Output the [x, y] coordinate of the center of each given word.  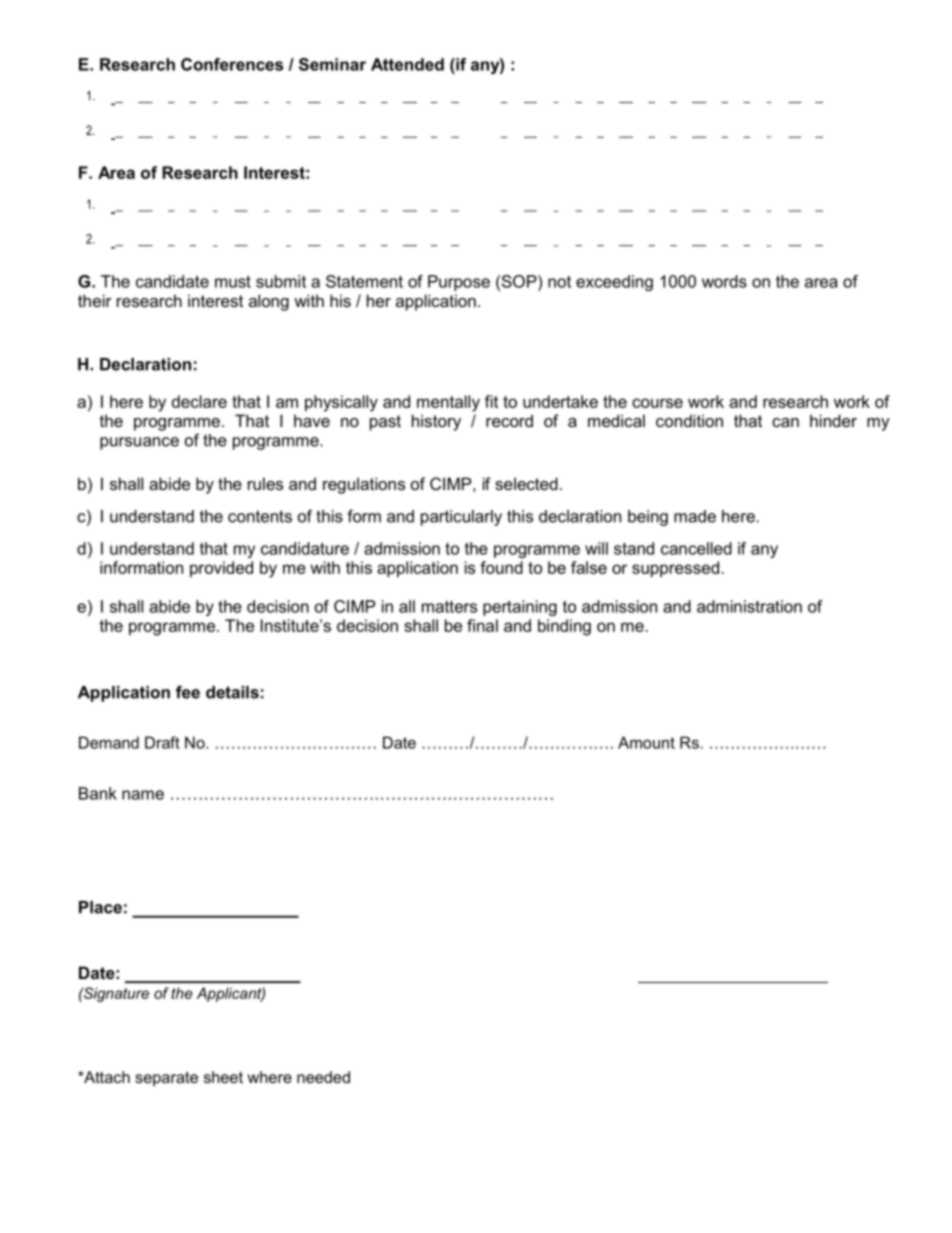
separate [166, 1079]
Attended [407, 64]
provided [221, 569]
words [724, 281]
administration [749, 606]
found [501, 567]
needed [323, 1077]
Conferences [232, 64]
